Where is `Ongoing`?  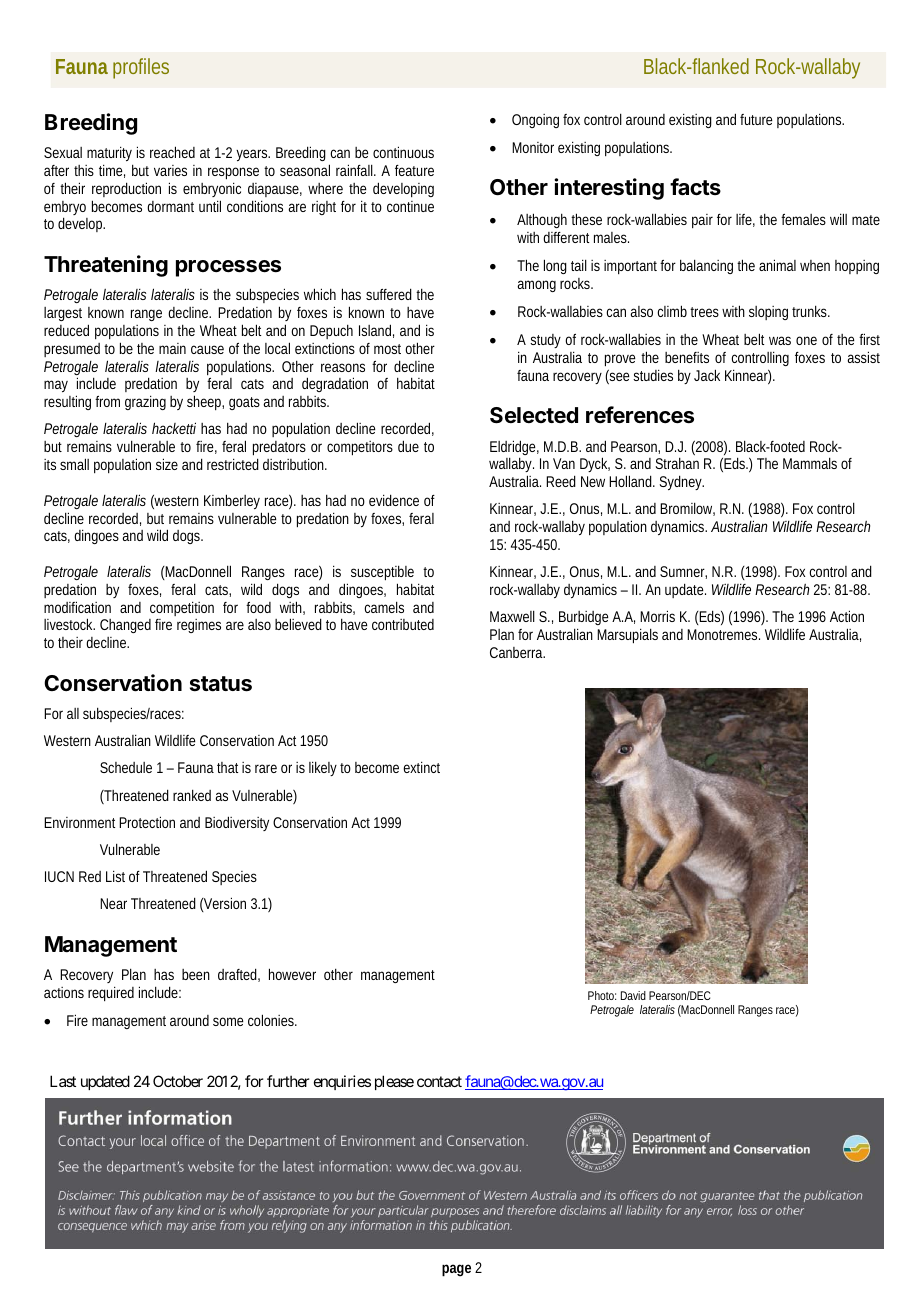 Ongoing is located at coordinates (535, 121).
